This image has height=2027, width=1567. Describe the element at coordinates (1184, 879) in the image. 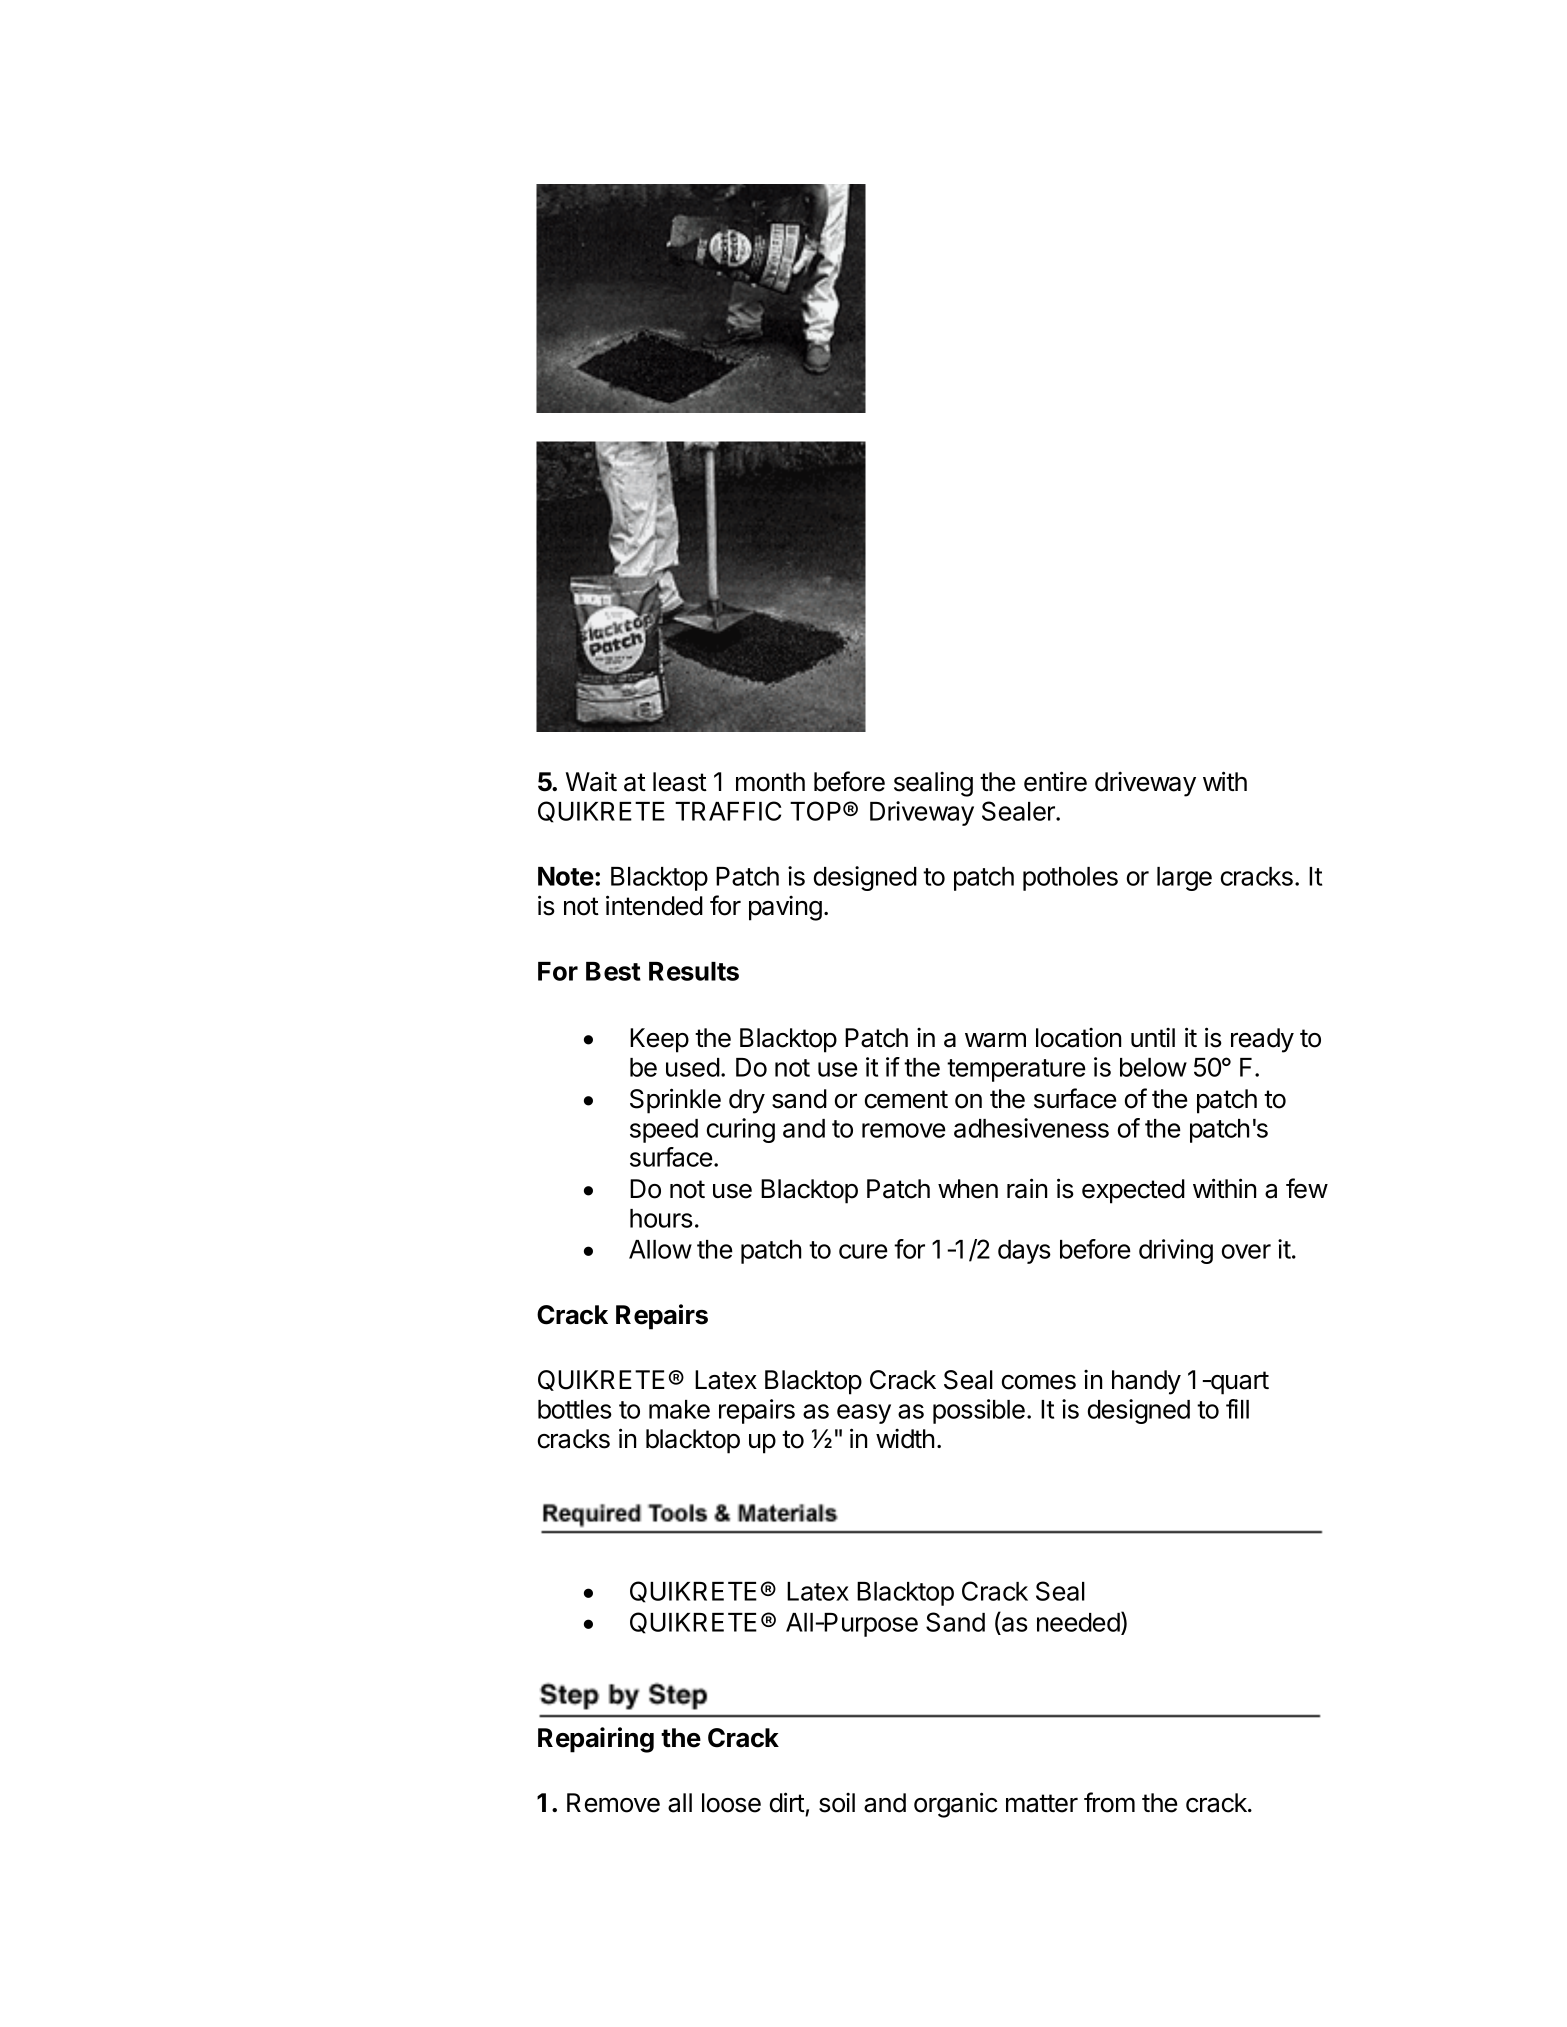

I see `large` at that location.
